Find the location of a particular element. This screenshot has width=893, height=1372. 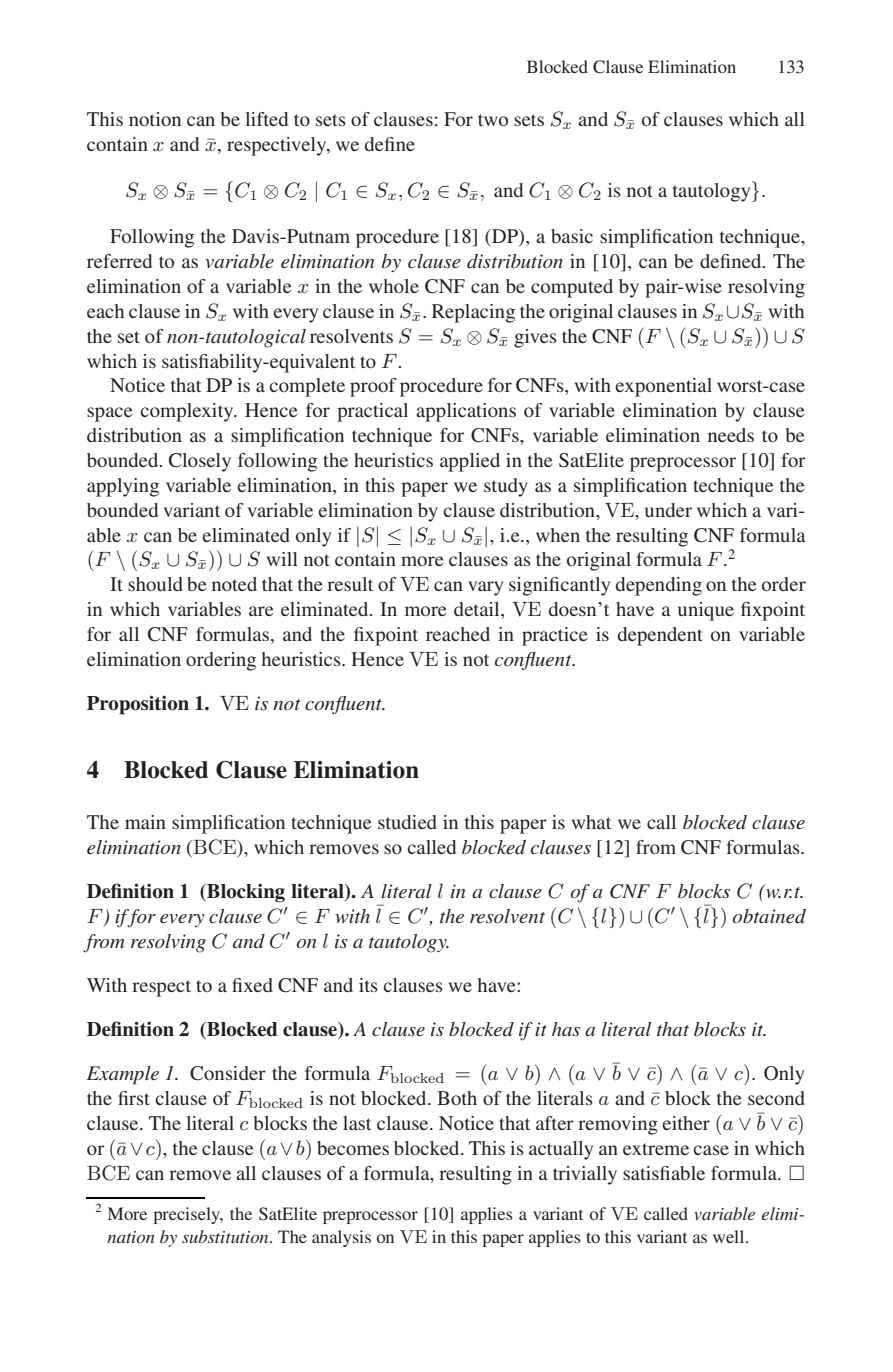

its is located at coordinates (368, 985).
